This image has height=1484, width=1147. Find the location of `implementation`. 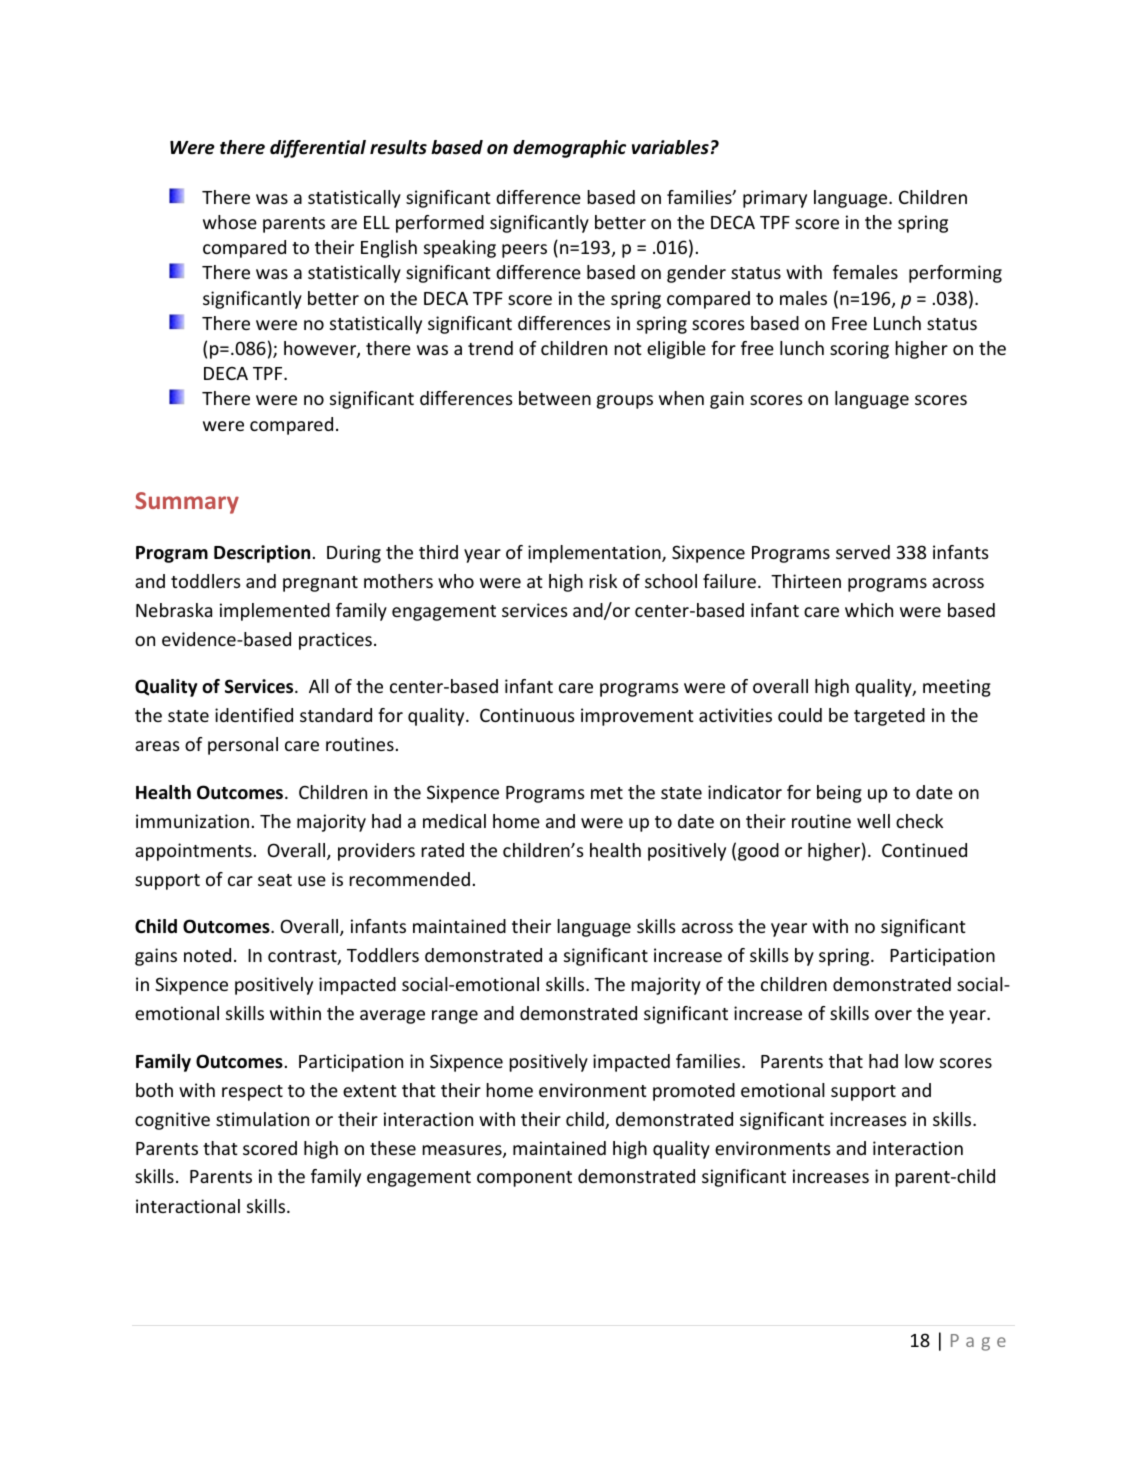

implementation is located at coordinates (595, 554).
